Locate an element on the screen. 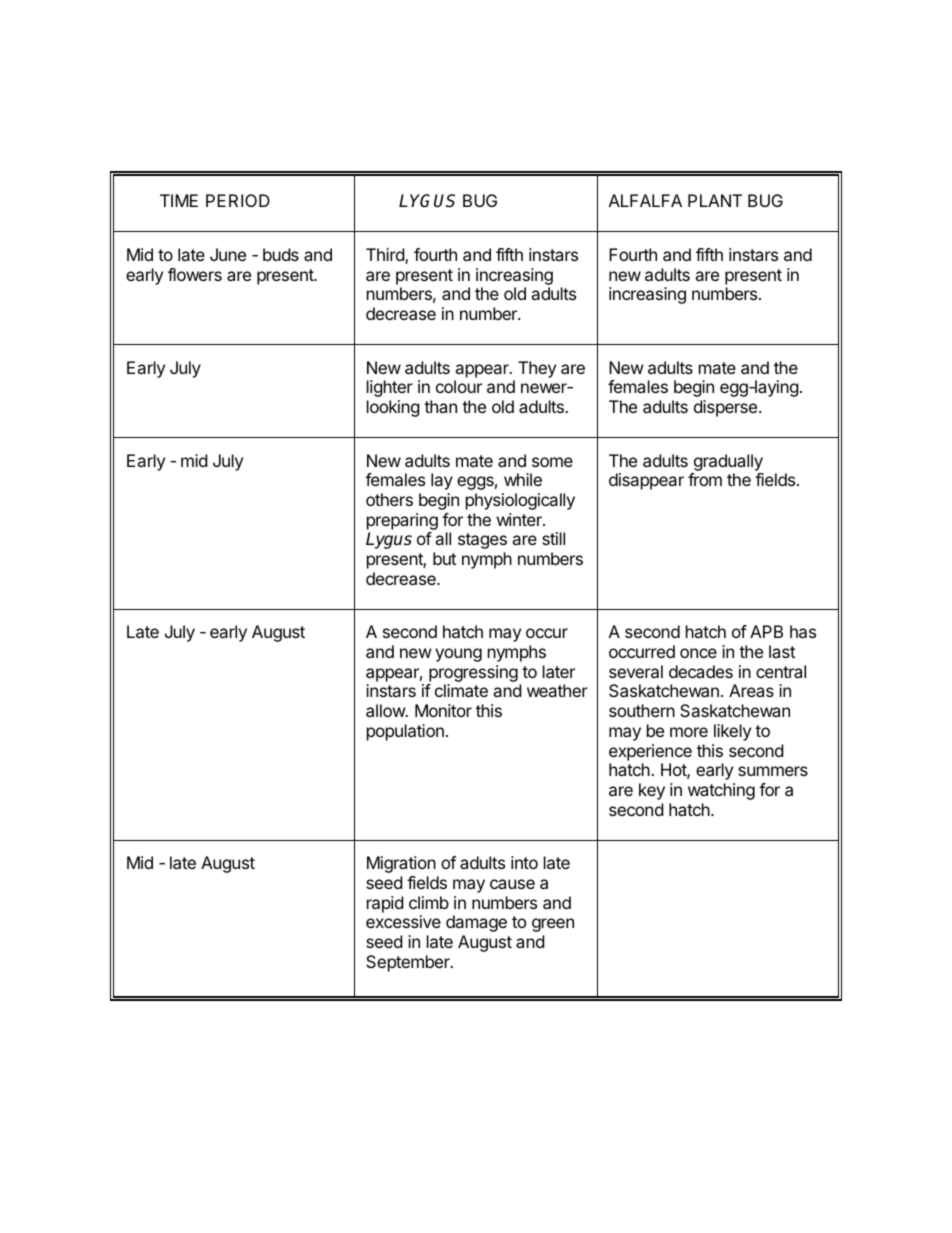 The width and height of the screenshot is (952, 1233). damage is located at coordinates (476, 923).
